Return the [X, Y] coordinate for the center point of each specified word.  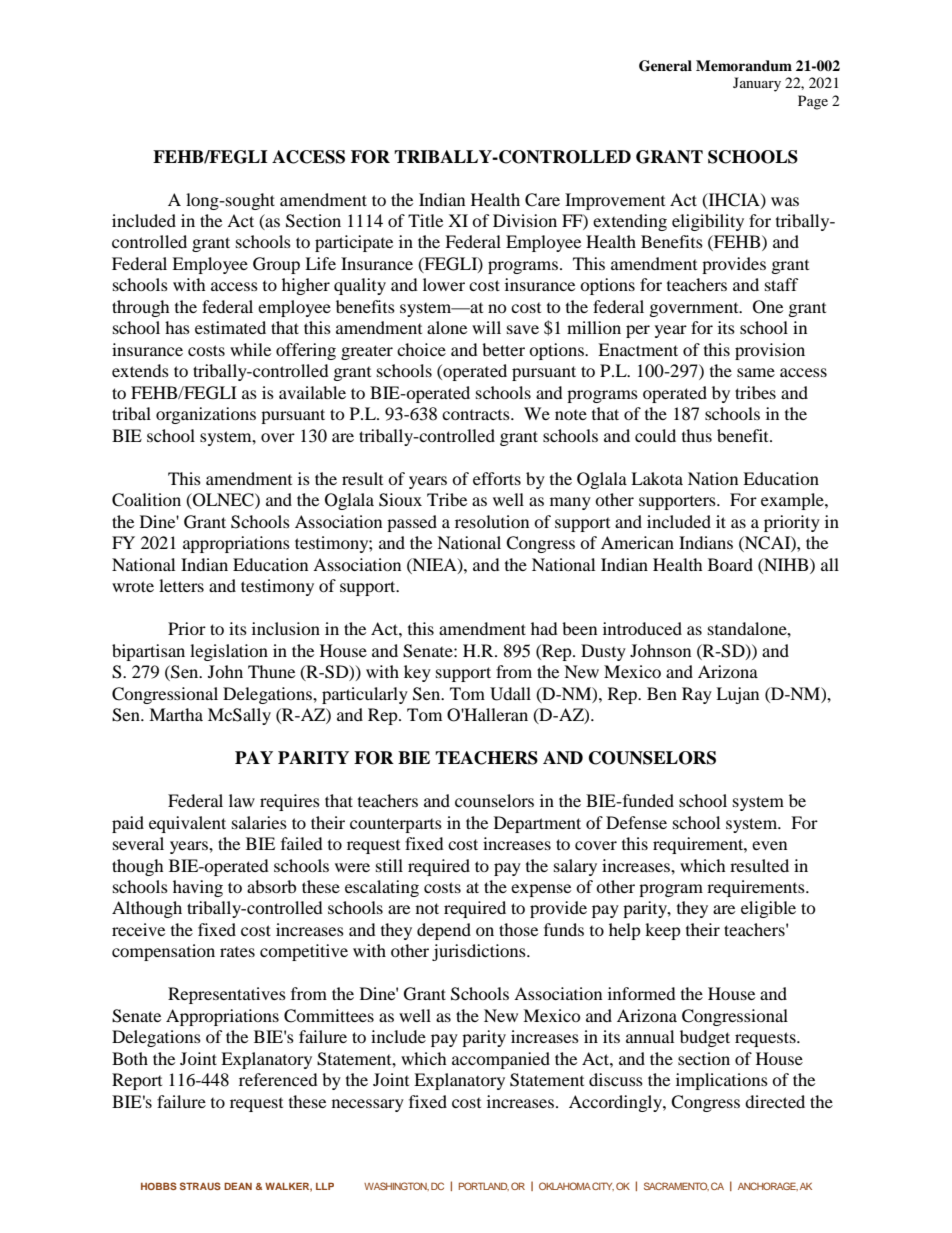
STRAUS [200, 1186]
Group [276, 265]
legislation [229, 652]
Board [730, 564]
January [757, 84]
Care [542, 200]
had [544, 628]
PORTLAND [484, 1186]
